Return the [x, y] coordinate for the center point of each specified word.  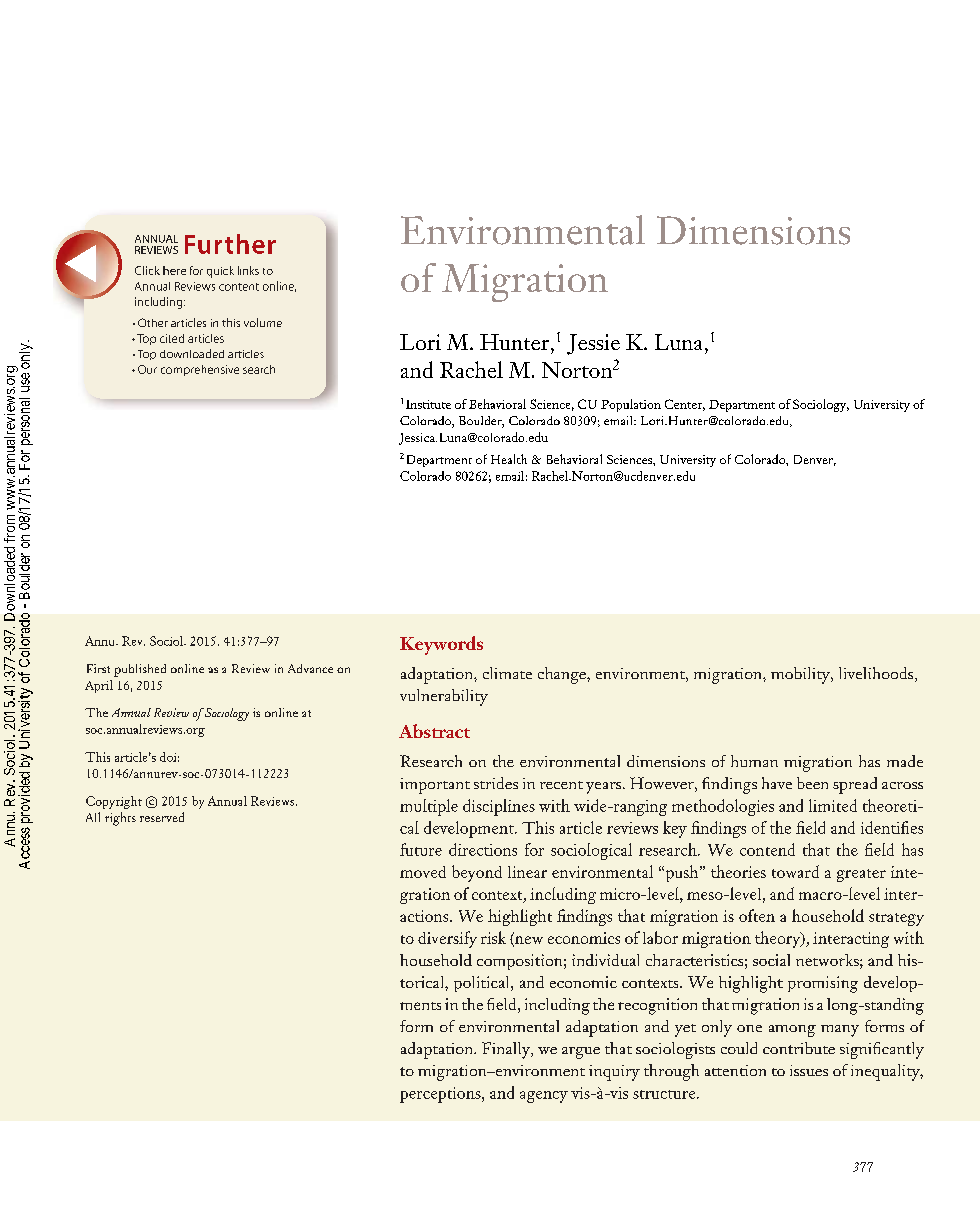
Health [509, 459]
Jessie [593, 344]
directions [483, 849]
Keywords [441, 645]
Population [631, 405]
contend [767, 849]
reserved [162, 817]
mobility [802, 675]
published [140, 670]
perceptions [441, 1095]
